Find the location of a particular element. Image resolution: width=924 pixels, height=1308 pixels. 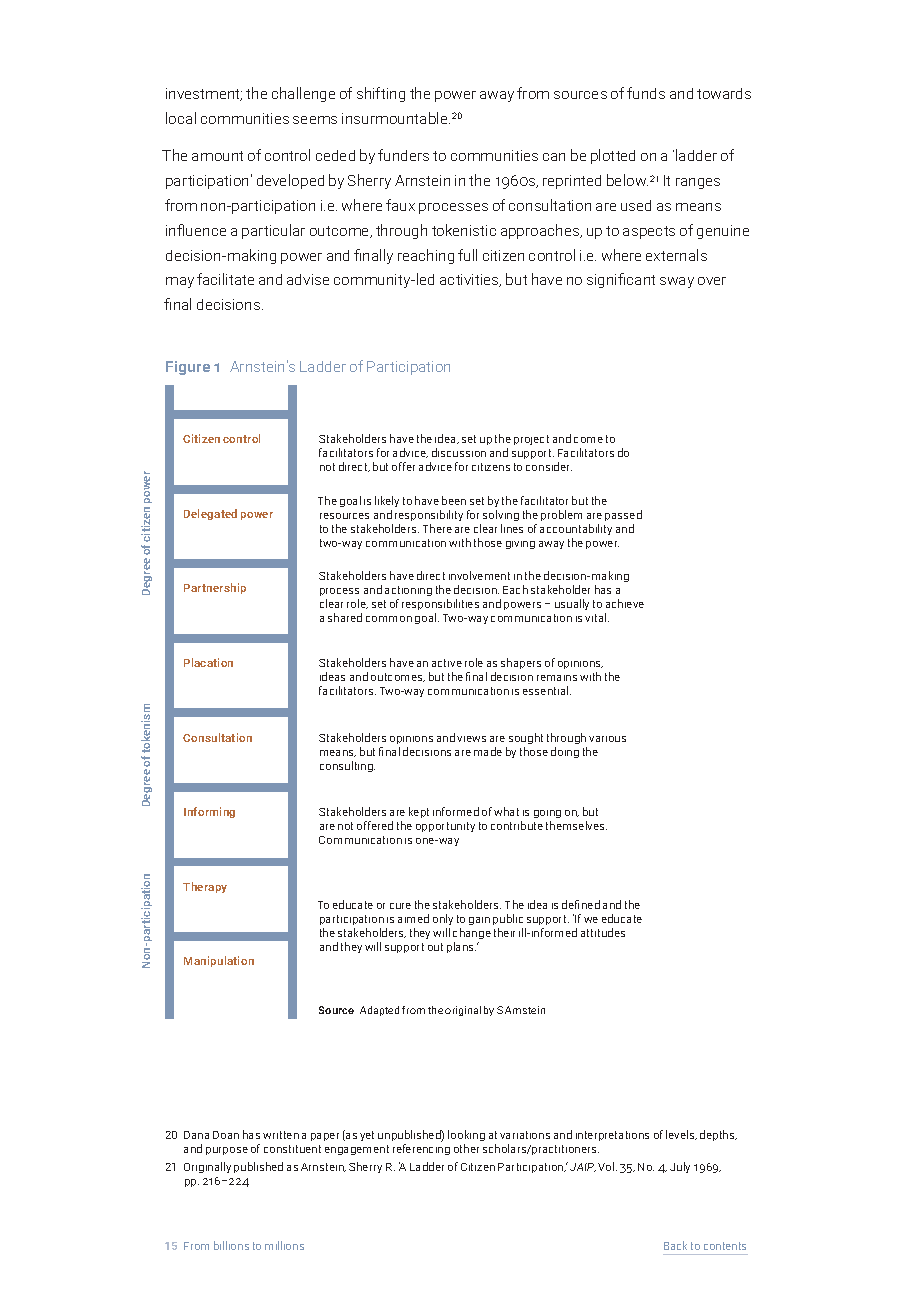

billions is located at coordinates (231, 1245).
